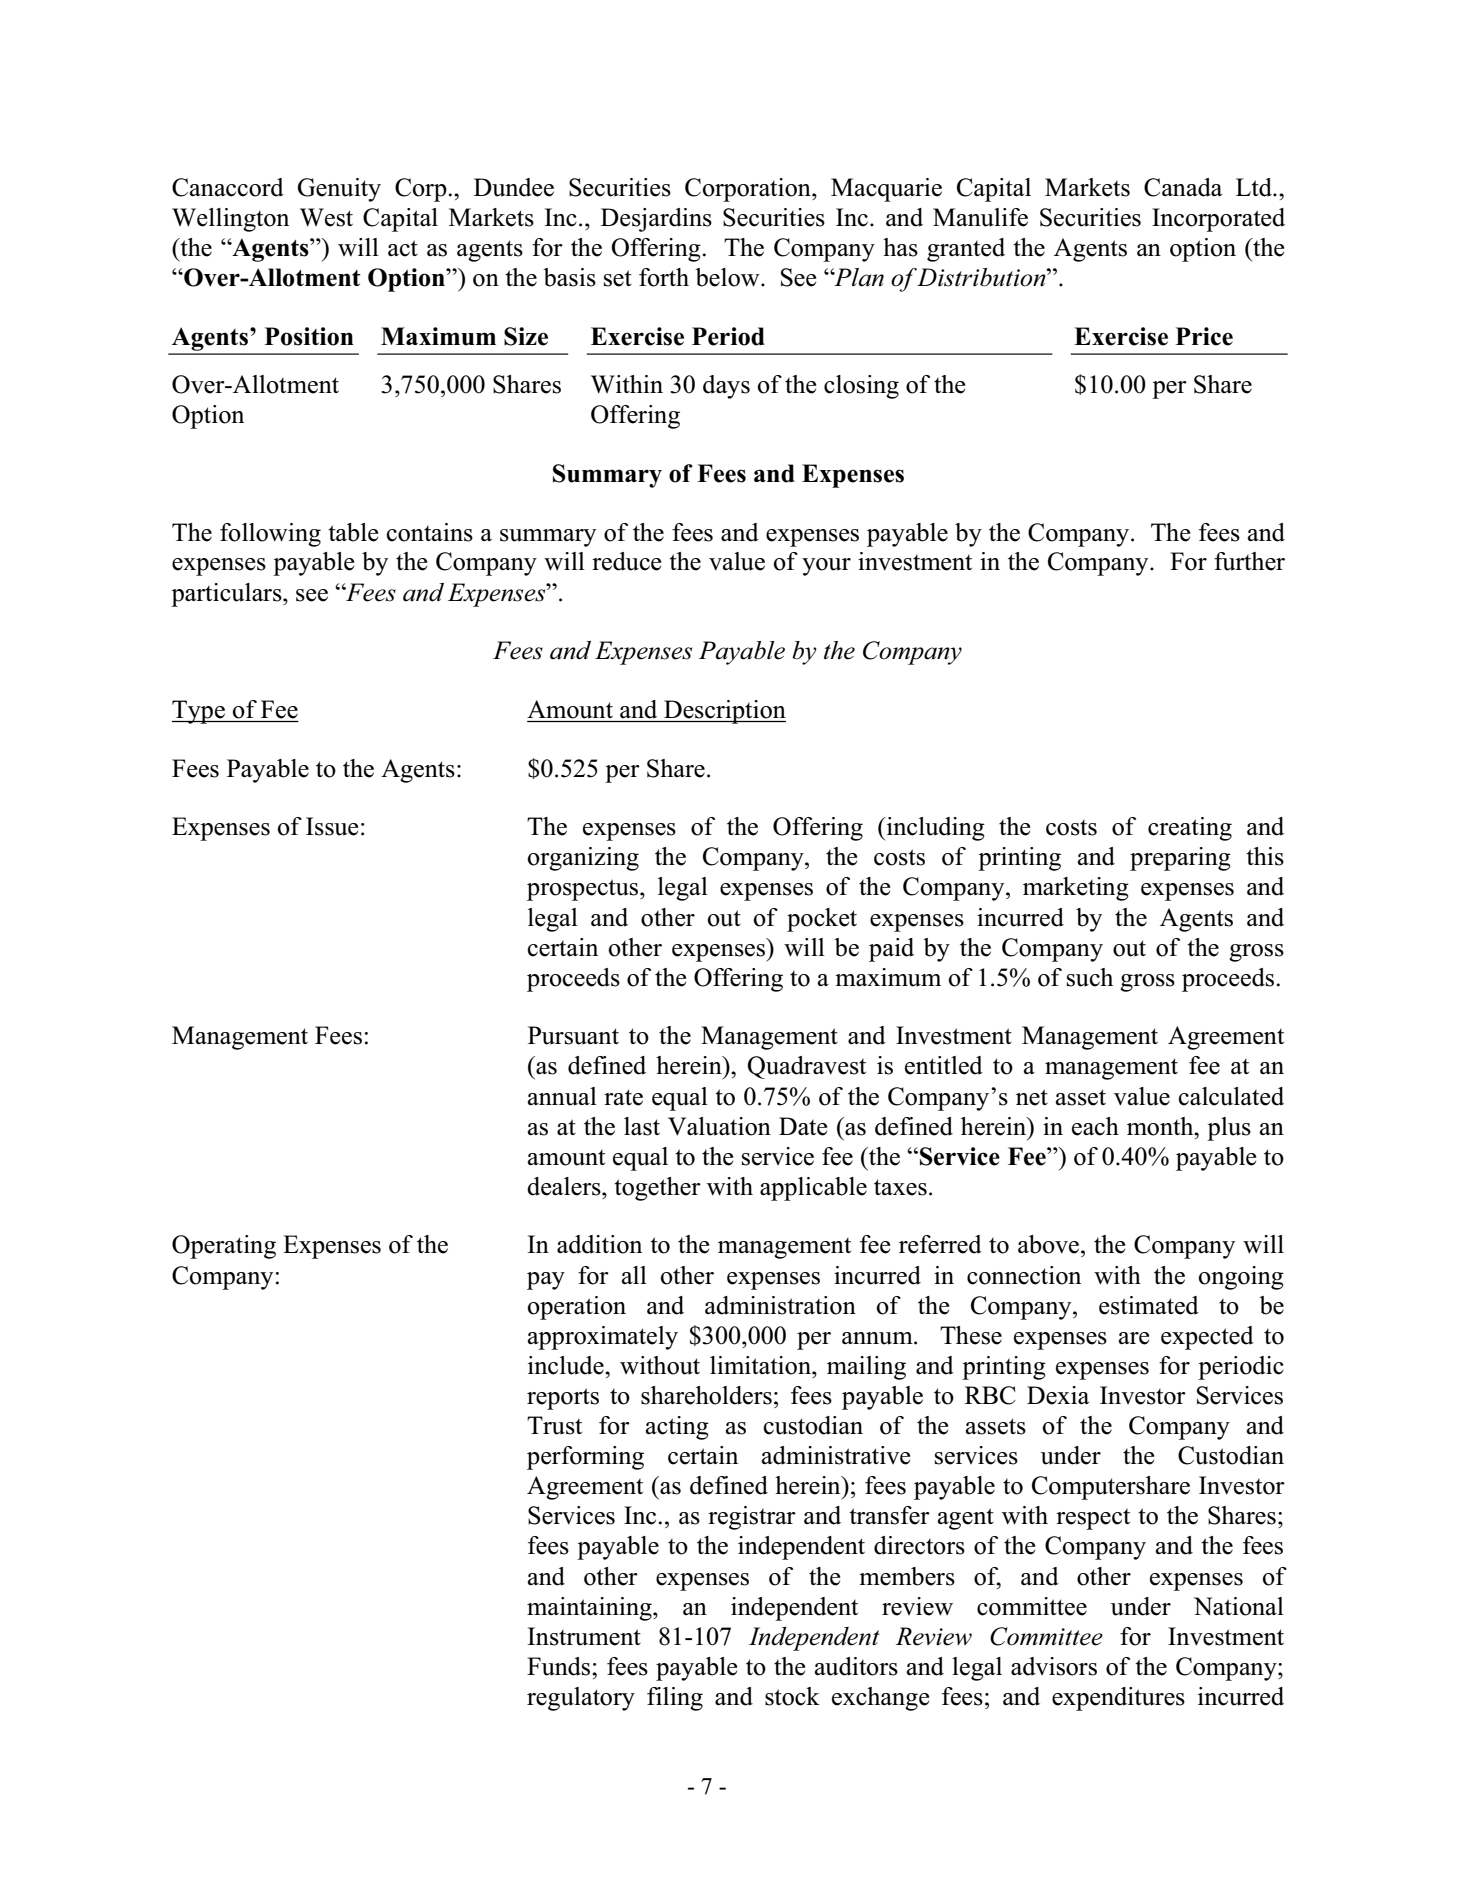 This screenshot has height=1886, width=1457. Describe the element at coordinates (1090, 977) in the screenshot. I see `such` at that location.
